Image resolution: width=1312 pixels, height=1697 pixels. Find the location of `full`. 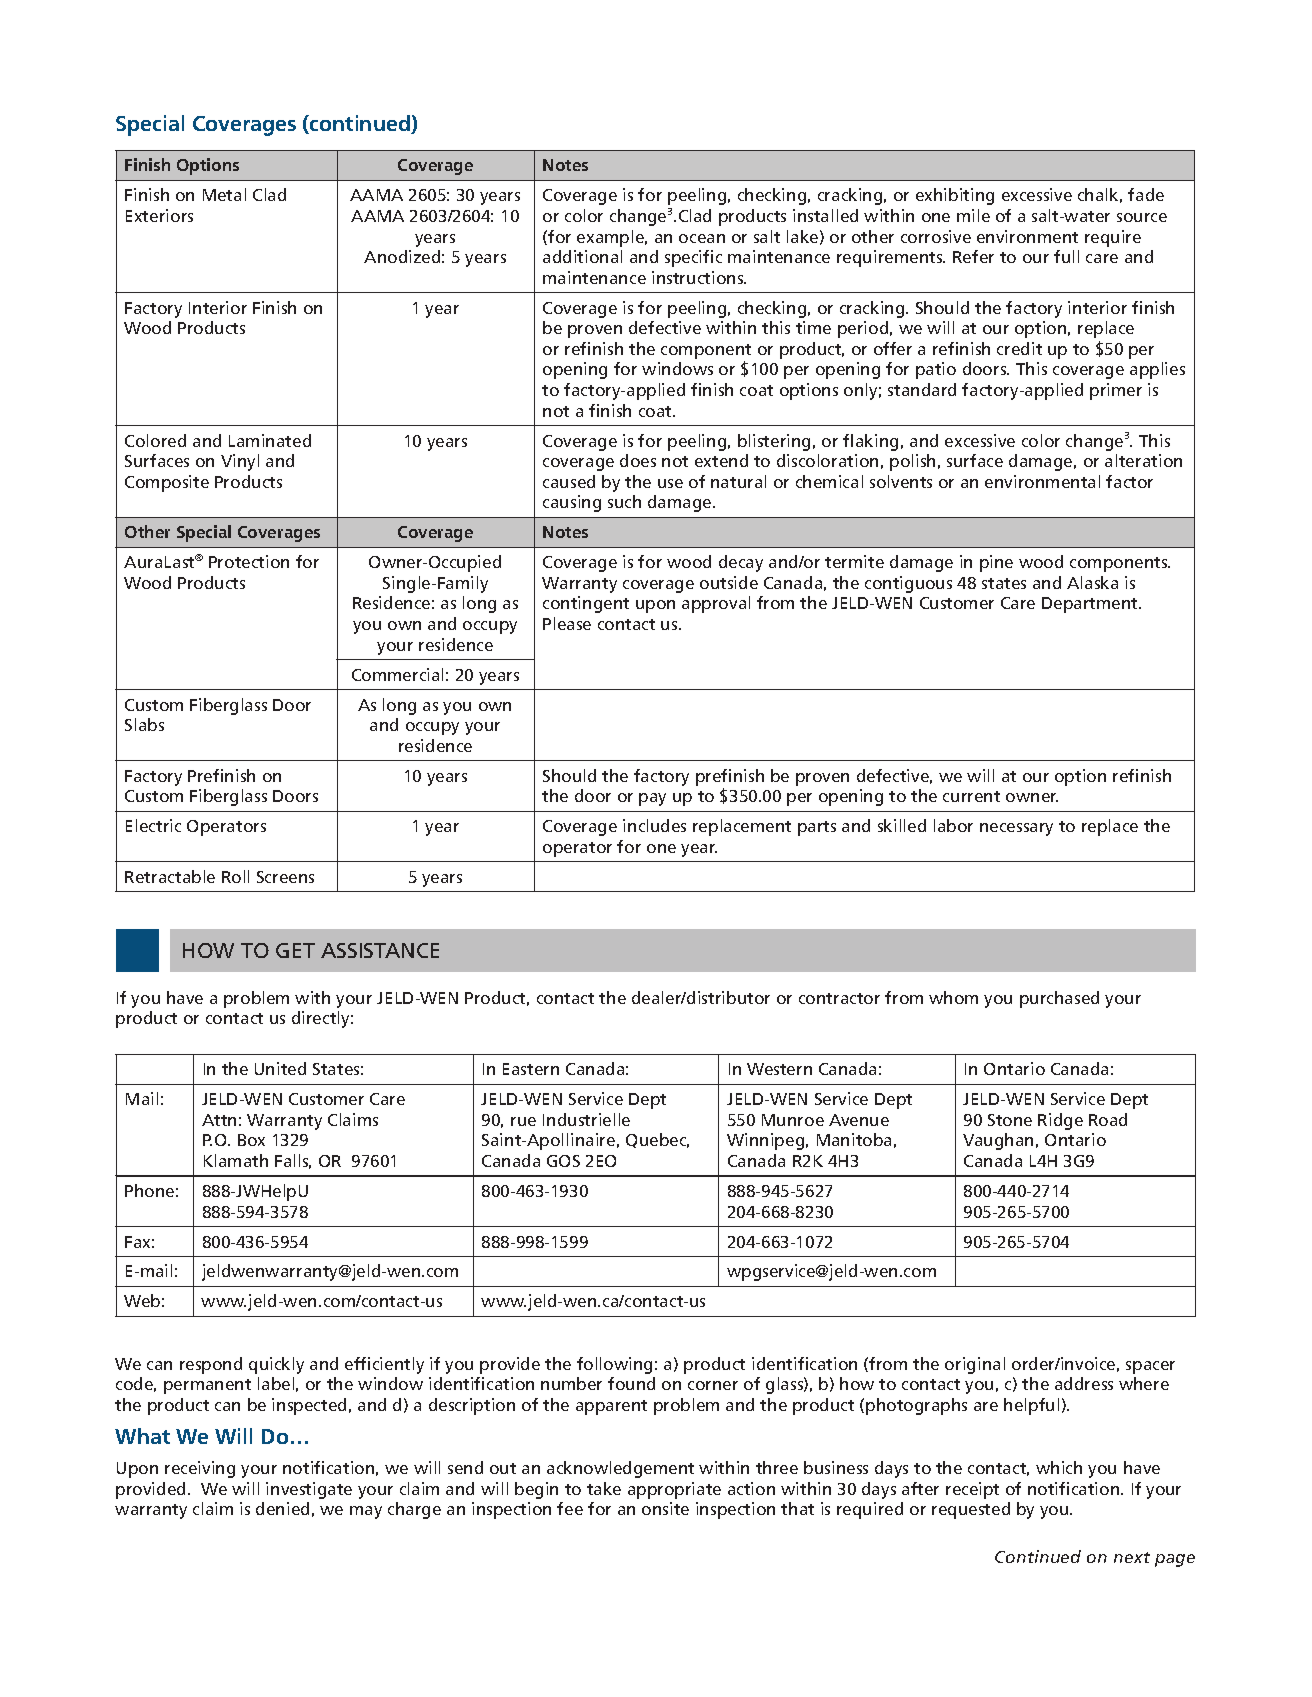

full is located at coordinates (1066, 256).
